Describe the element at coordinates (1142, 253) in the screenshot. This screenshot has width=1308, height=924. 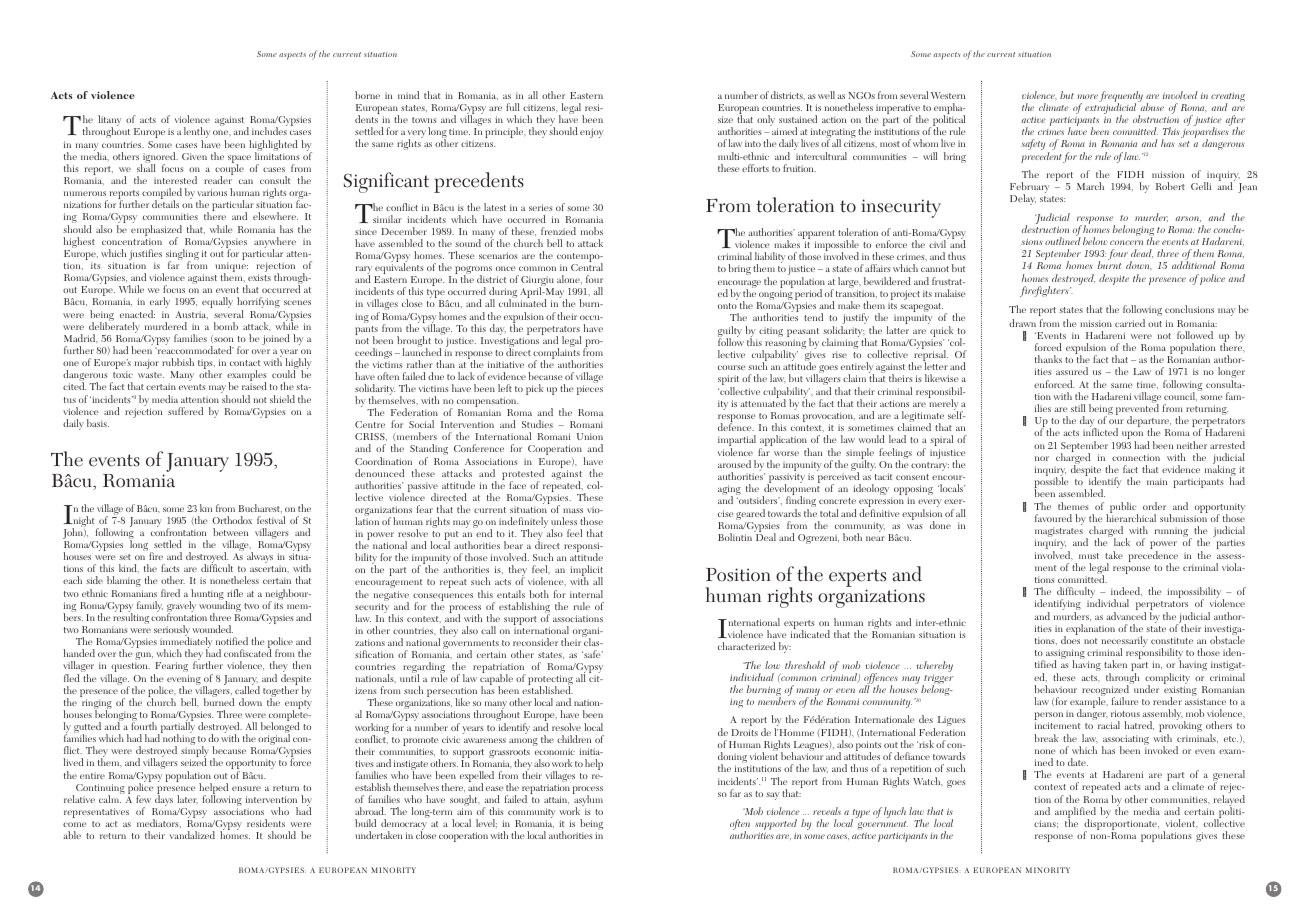
I see `dead` at that location.
